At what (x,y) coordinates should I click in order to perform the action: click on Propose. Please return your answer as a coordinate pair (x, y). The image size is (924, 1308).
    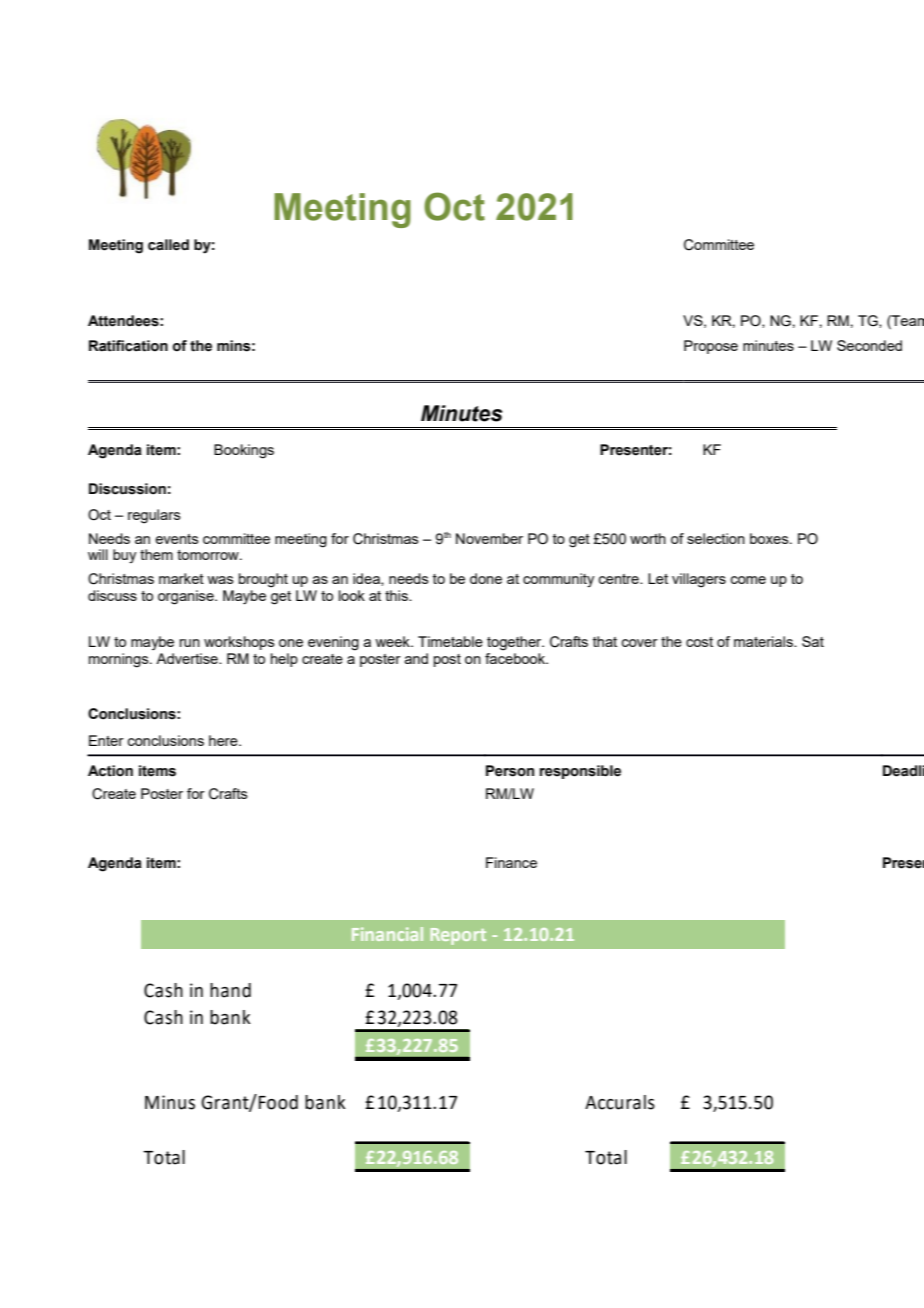
    Looking at the image, I should click on (711, 347).
